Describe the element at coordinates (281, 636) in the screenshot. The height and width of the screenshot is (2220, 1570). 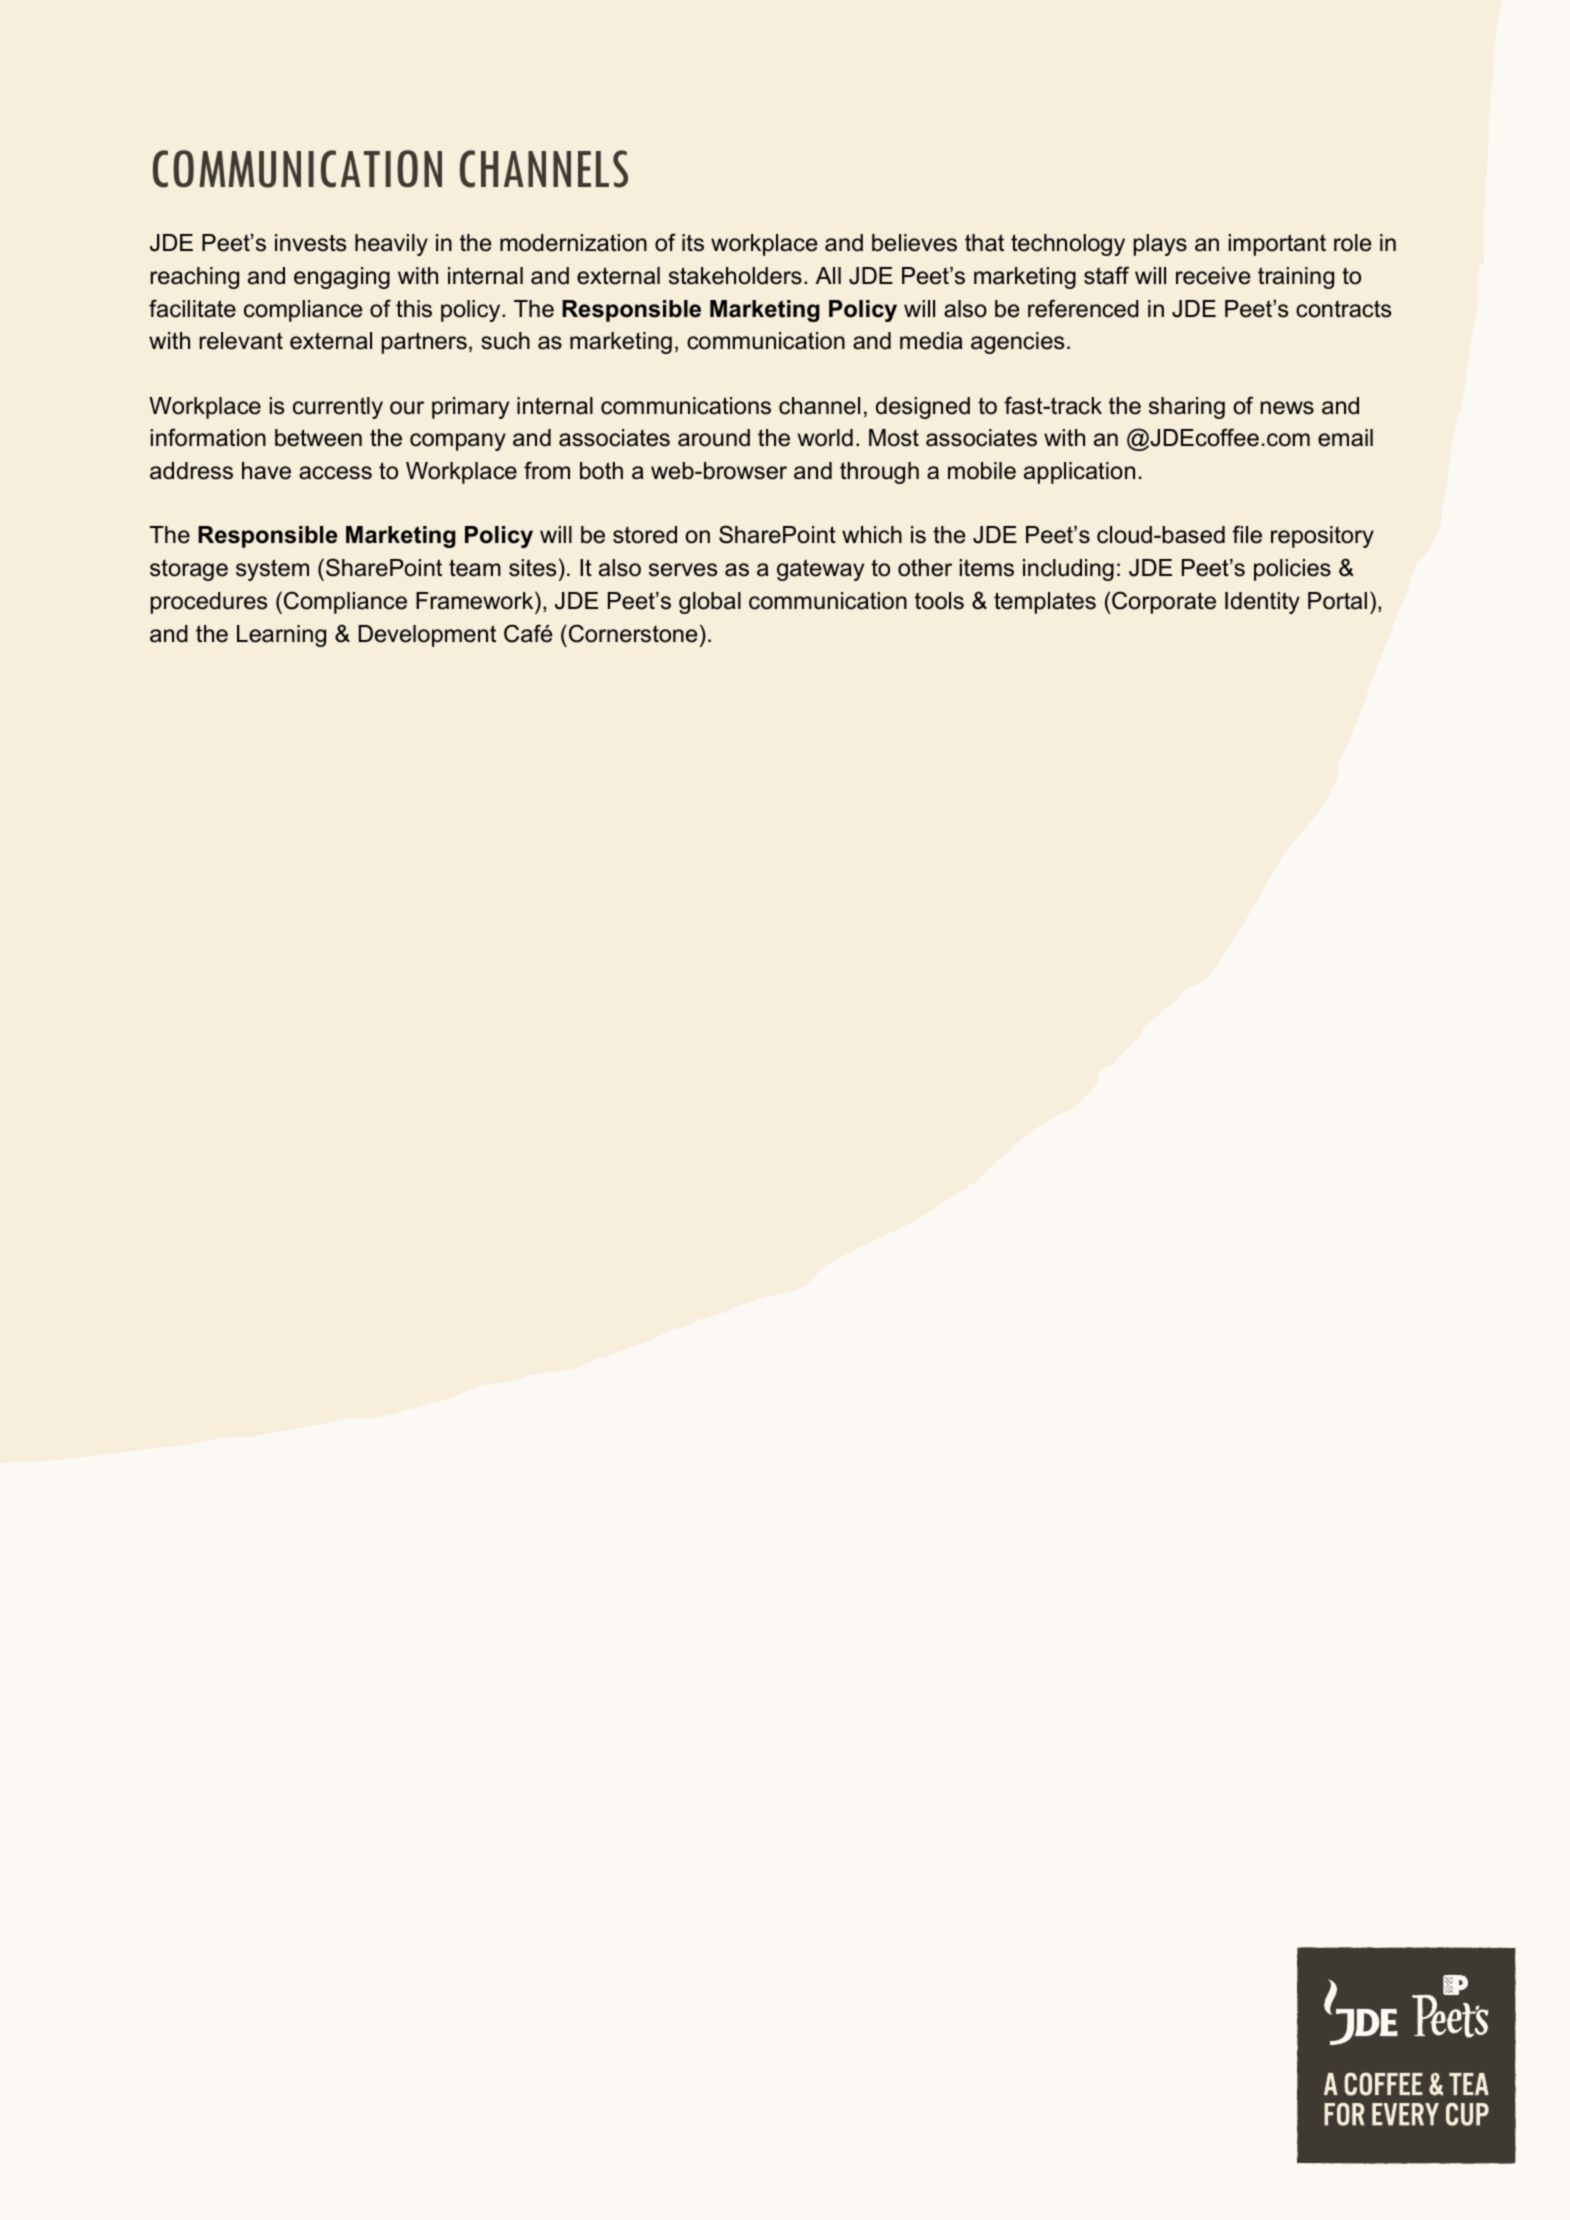
I see `Learning` at that location.
